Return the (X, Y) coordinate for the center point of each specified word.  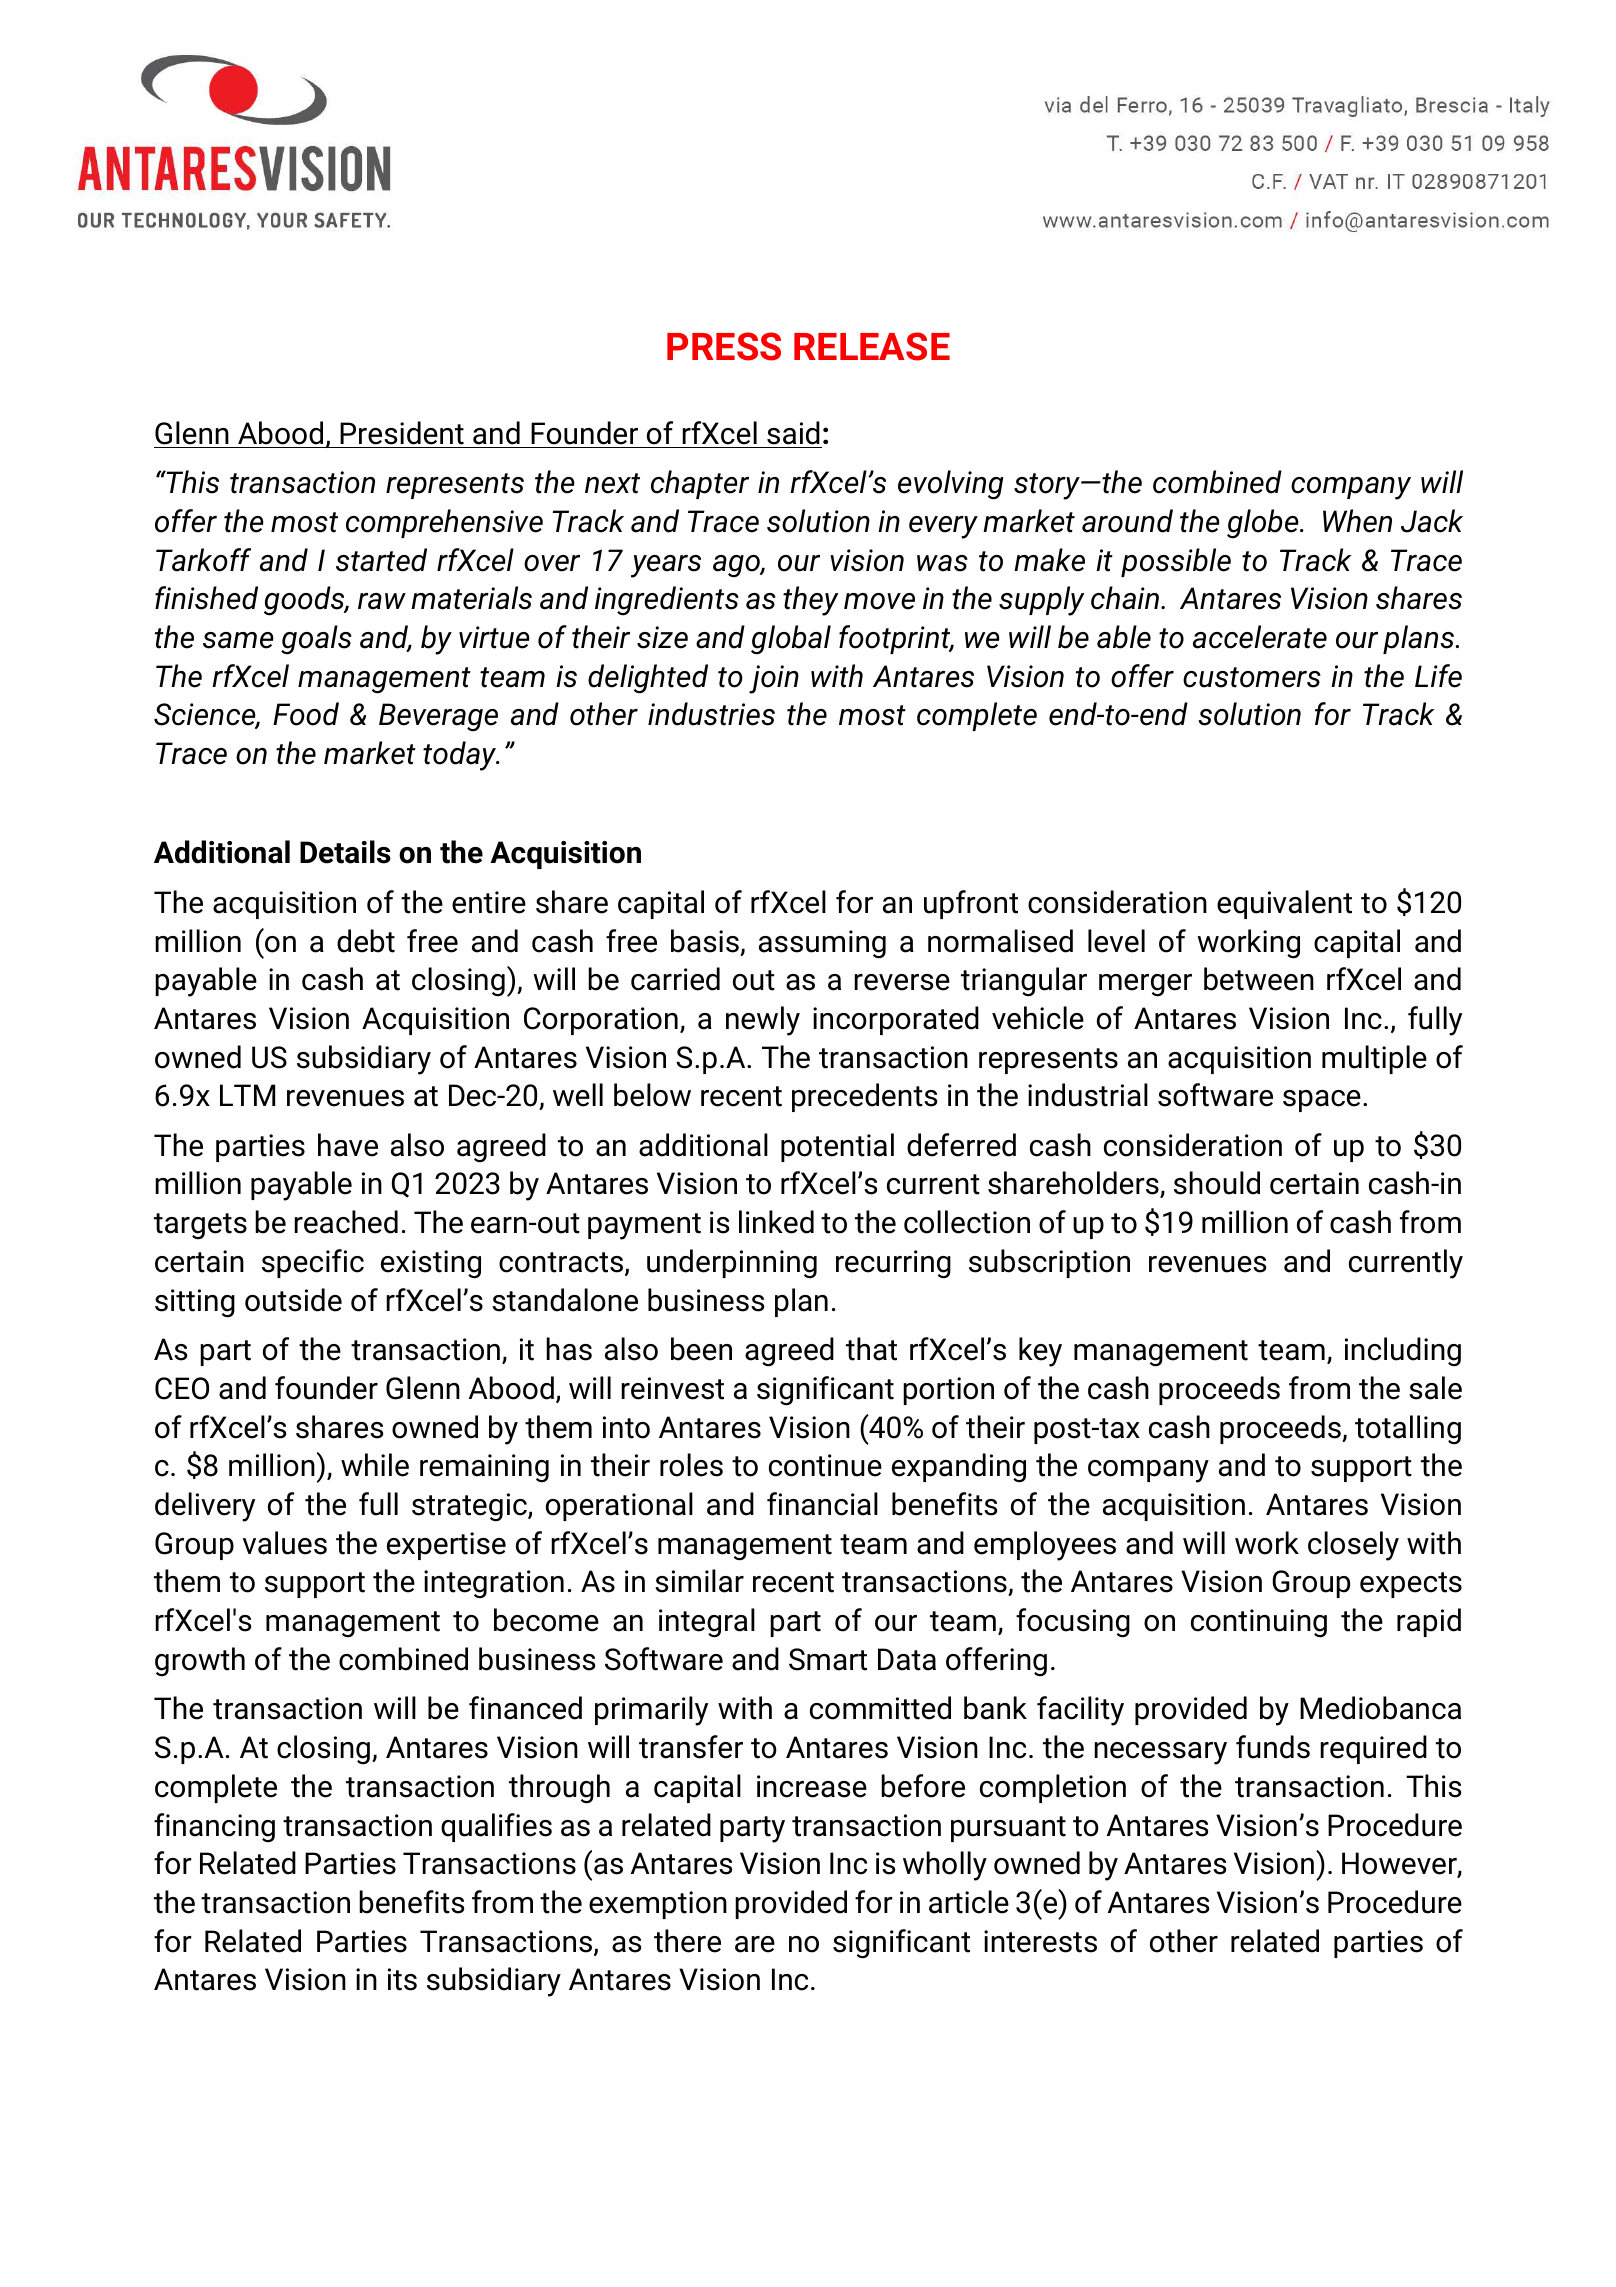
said (793, 433)
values (285, 1543)
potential (837, 1147)
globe (1264, 524)
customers (1252, 677)
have (348, 1145)
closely (1353, 1546)
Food (306, 714)
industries (711, 714)
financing (214, 1828)
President (402, 433)
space (1322, 1101)
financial (822, 1504)
